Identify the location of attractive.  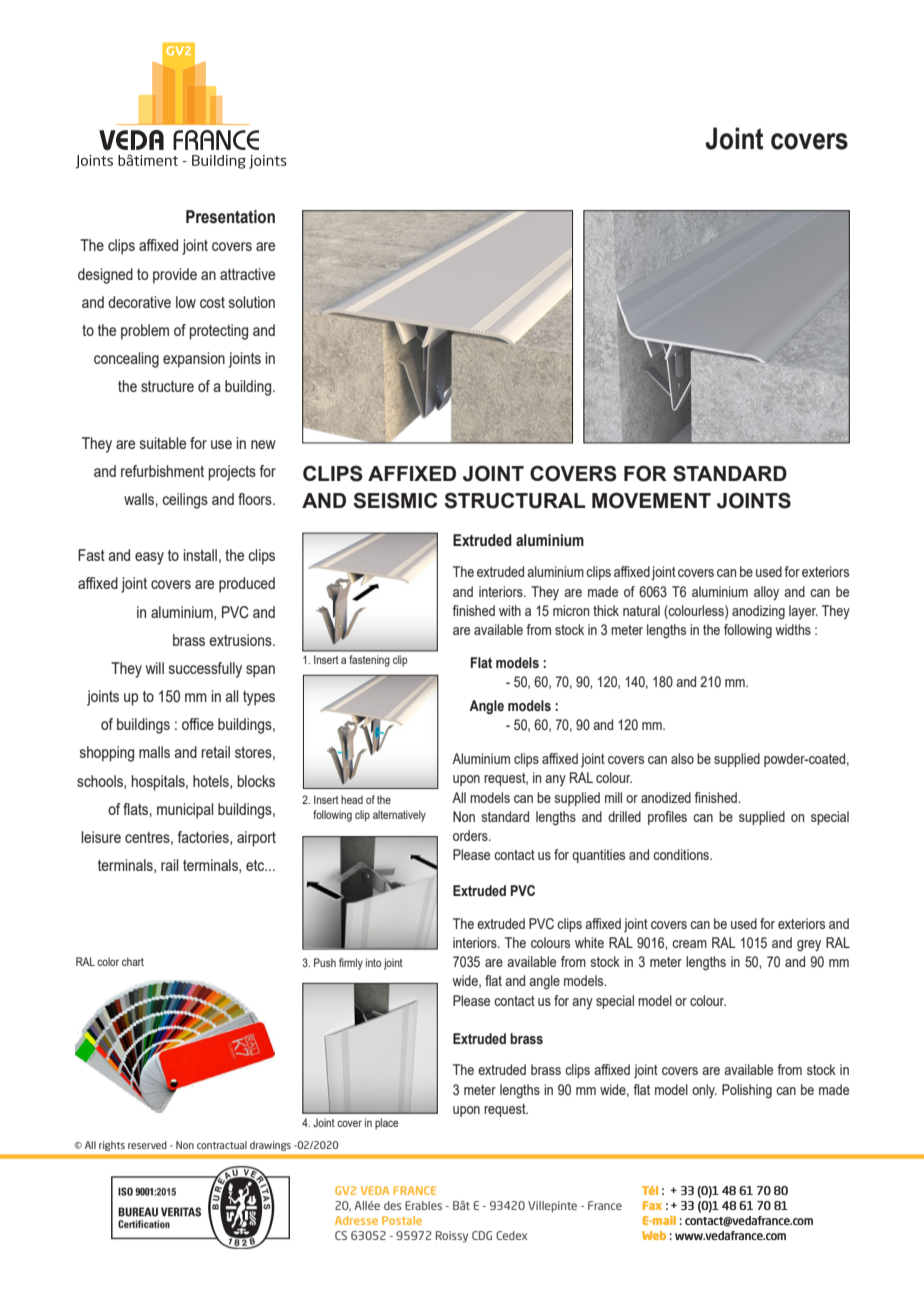
(247, 274).
